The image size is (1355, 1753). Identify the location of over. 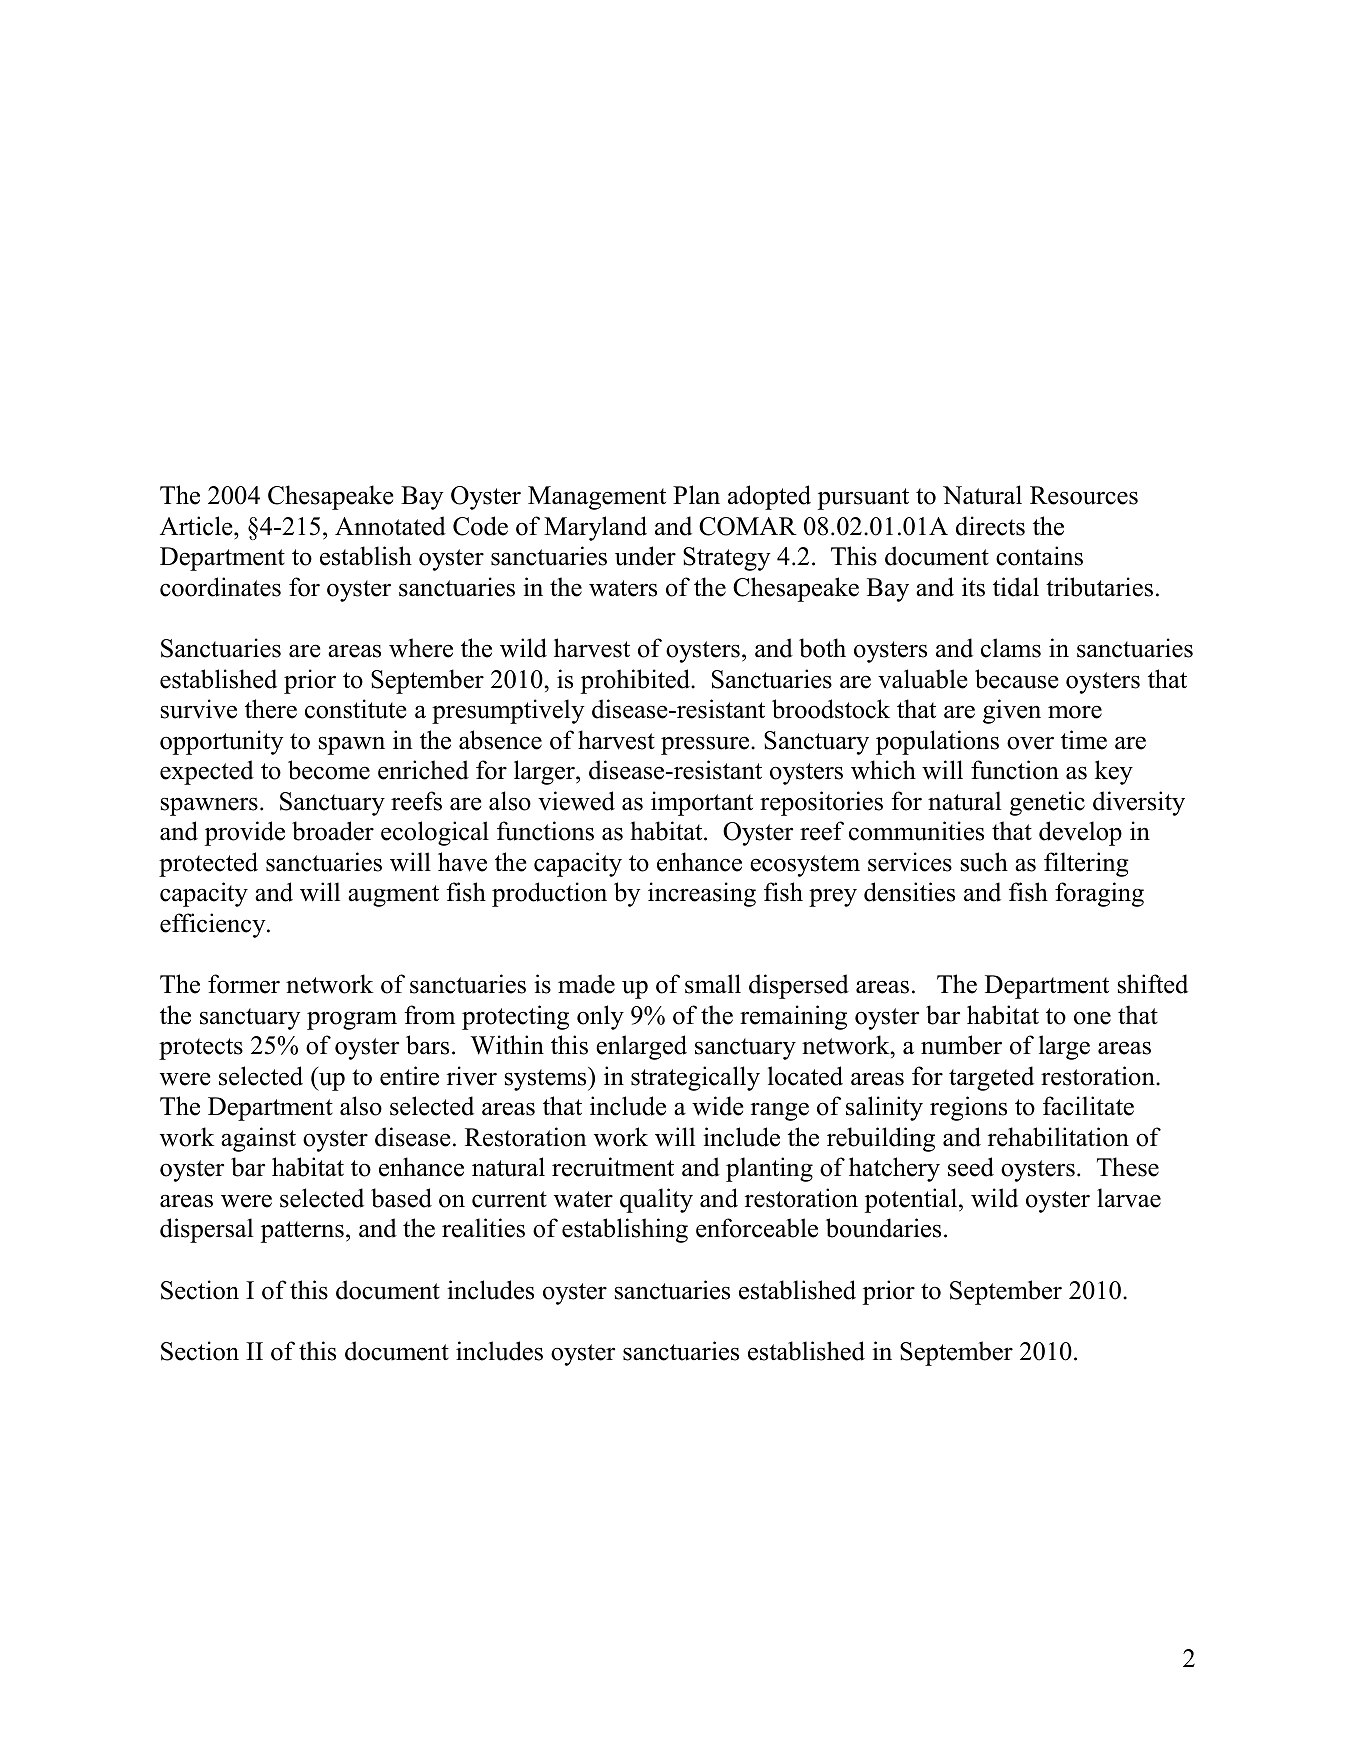
(1030, 743).
